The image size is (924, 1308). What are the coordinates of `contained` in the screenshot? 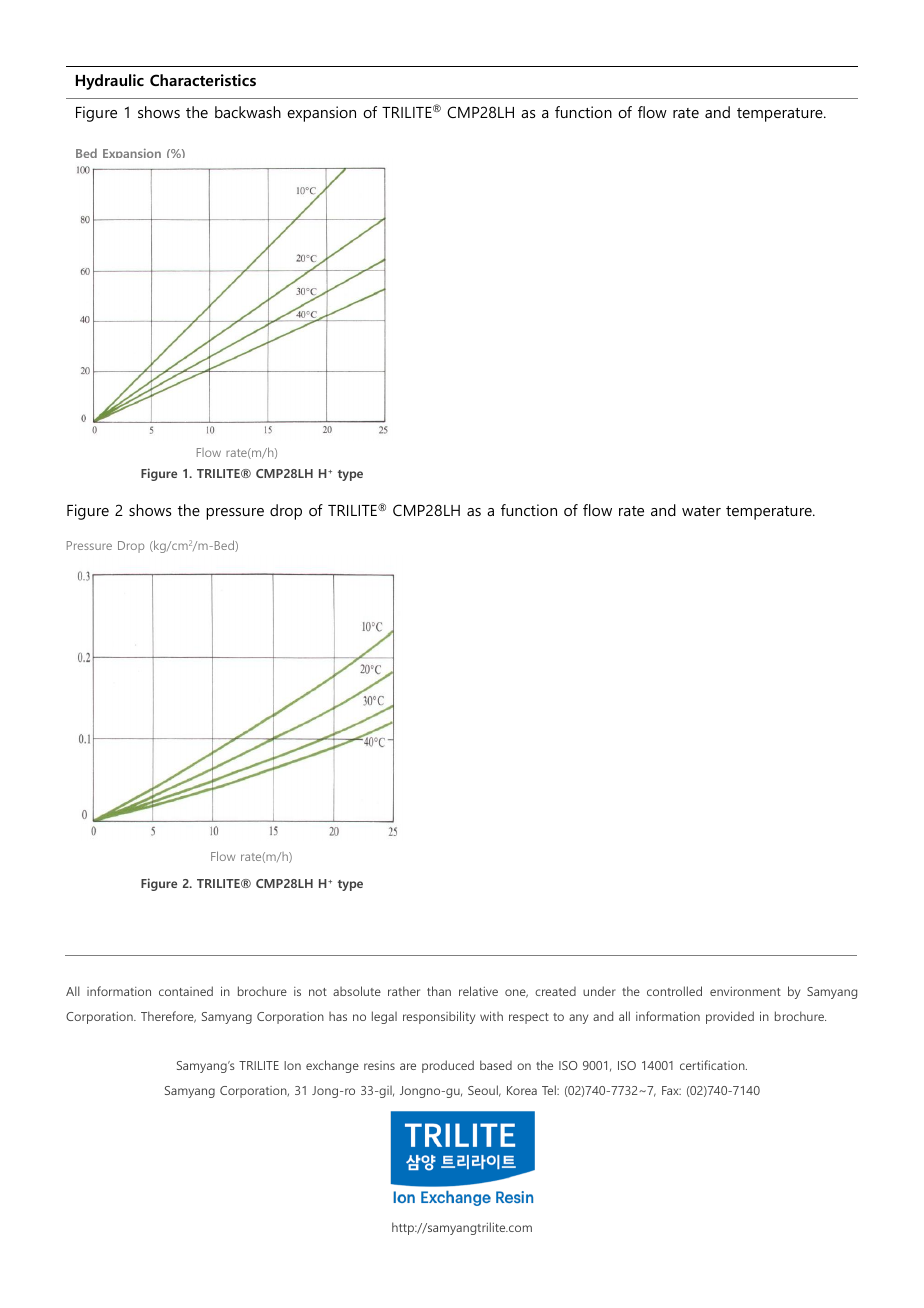 It's located at (186, 991).
